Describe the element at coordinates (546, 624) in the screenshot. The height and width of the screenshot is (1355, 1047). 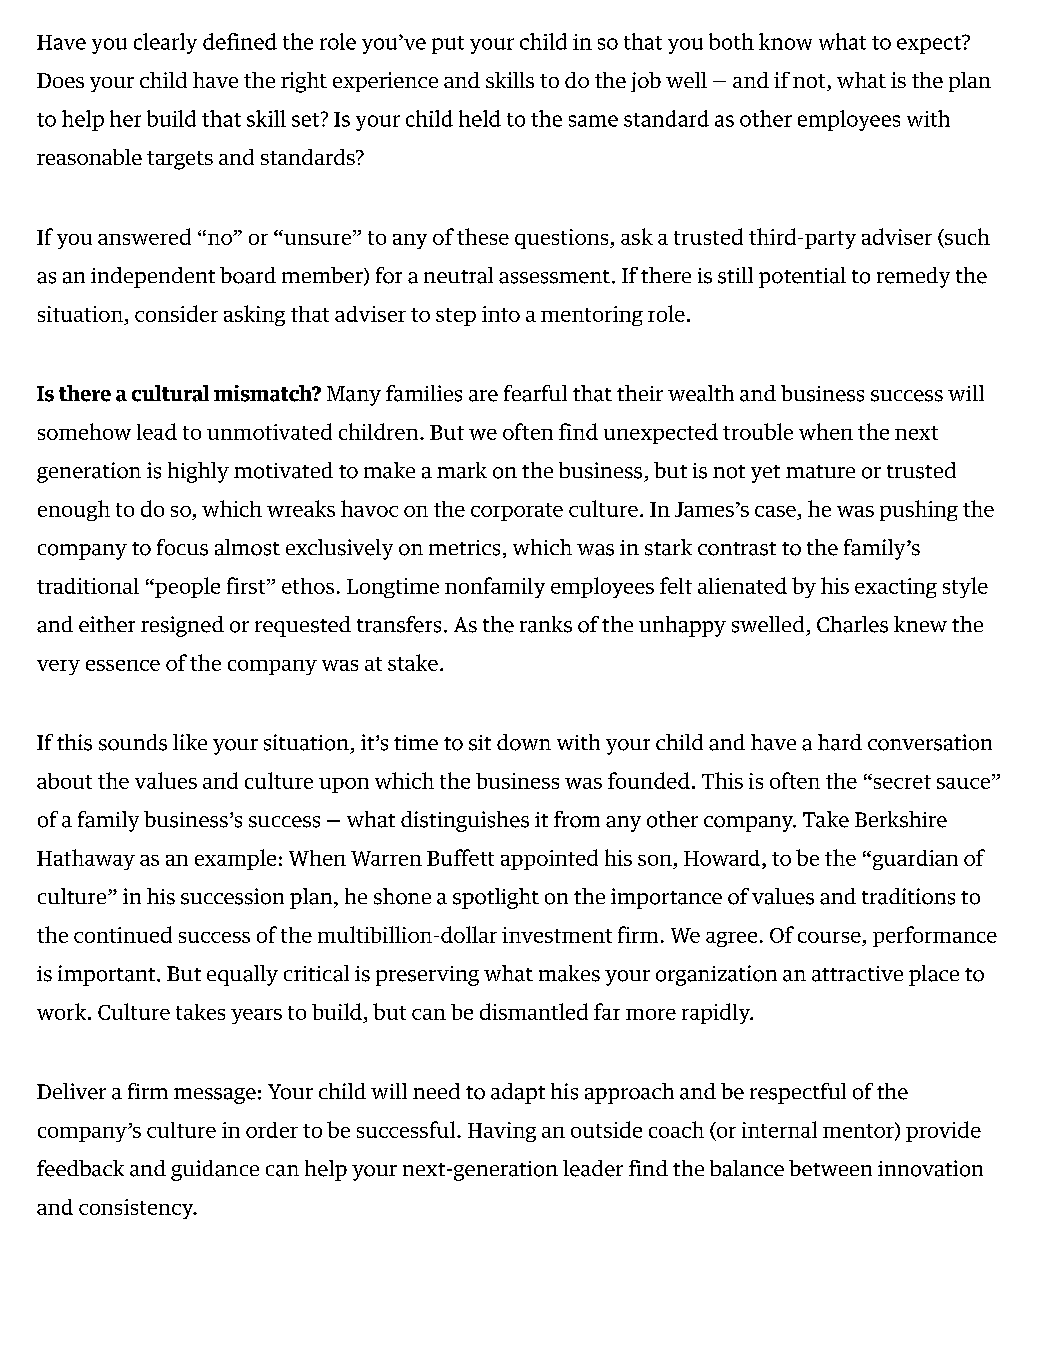
I see `ranks` at that location.
